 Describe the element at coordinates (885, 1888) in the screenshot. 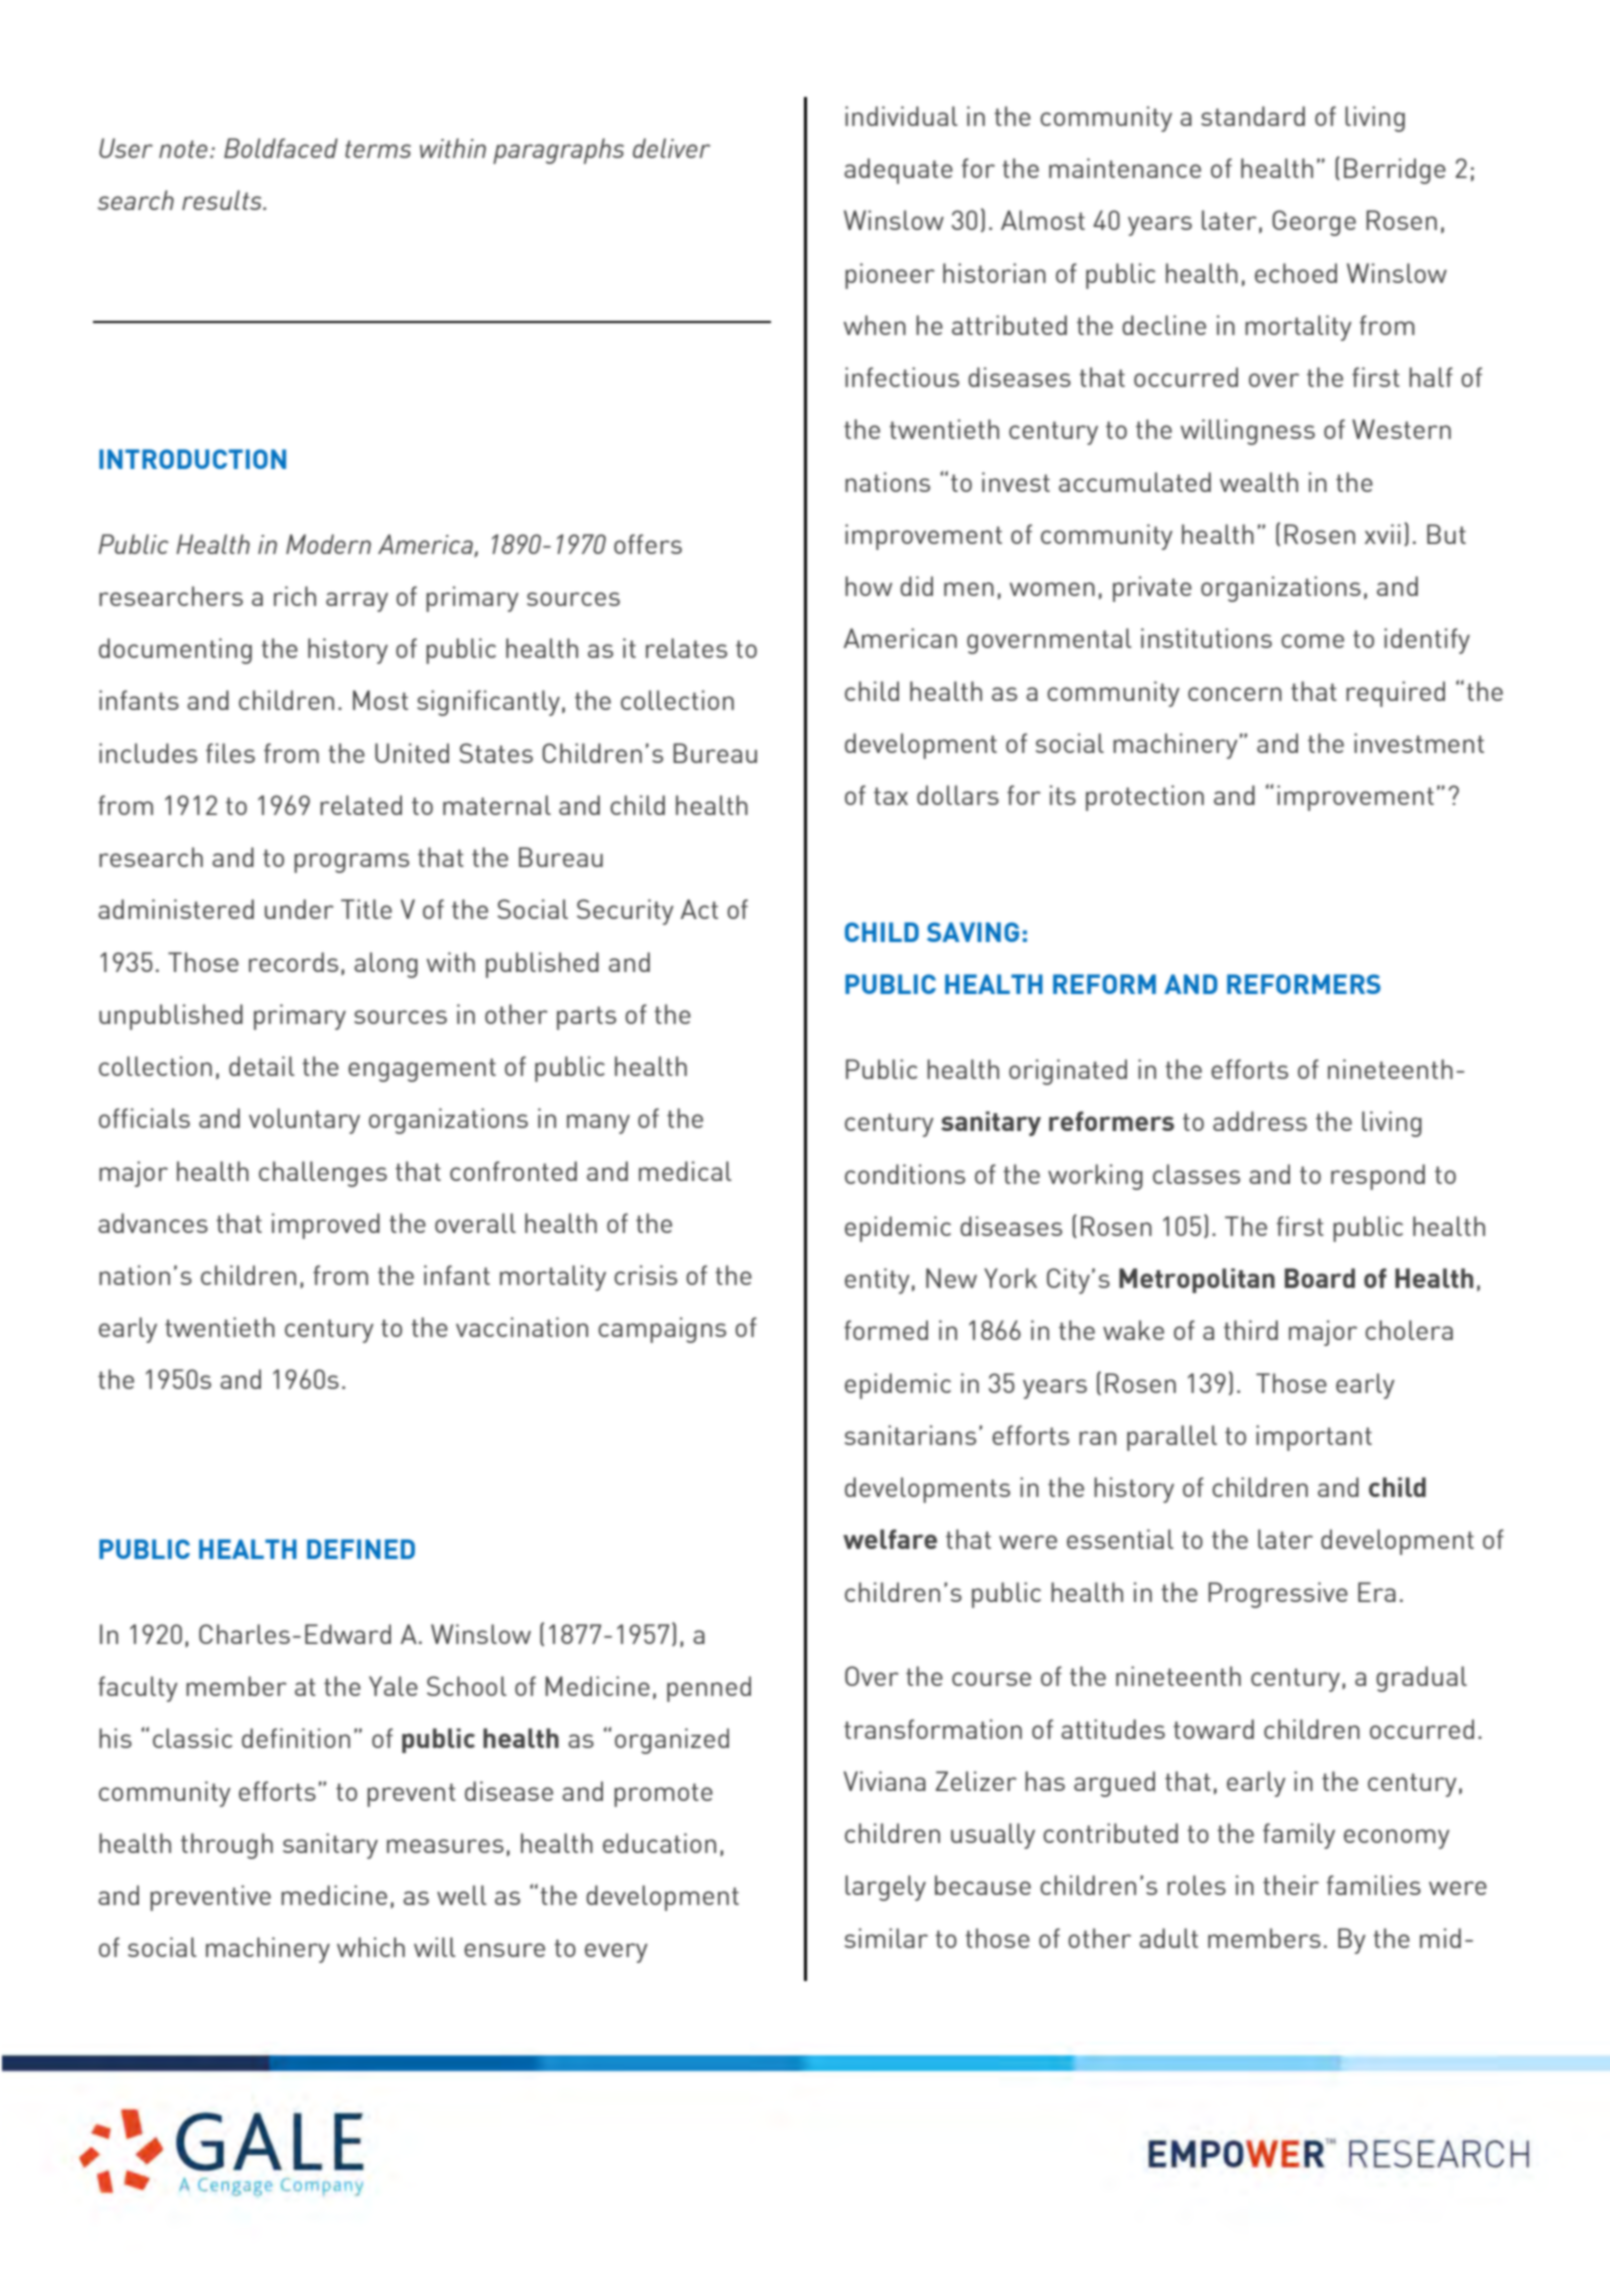

I see `largely` at that location.
